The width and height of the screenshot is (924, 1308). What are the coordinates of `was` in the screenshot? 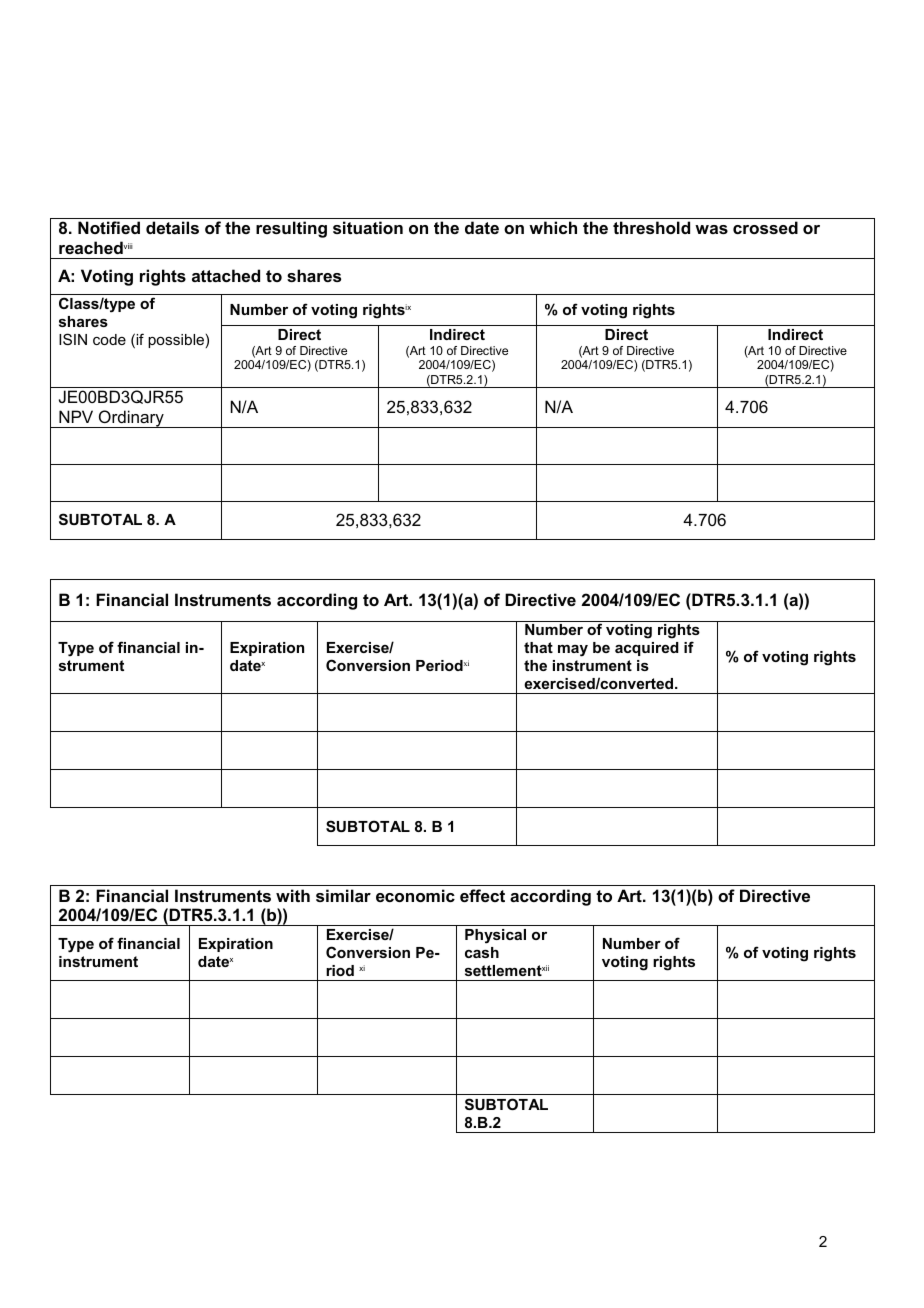 It's located at (711, 229).
